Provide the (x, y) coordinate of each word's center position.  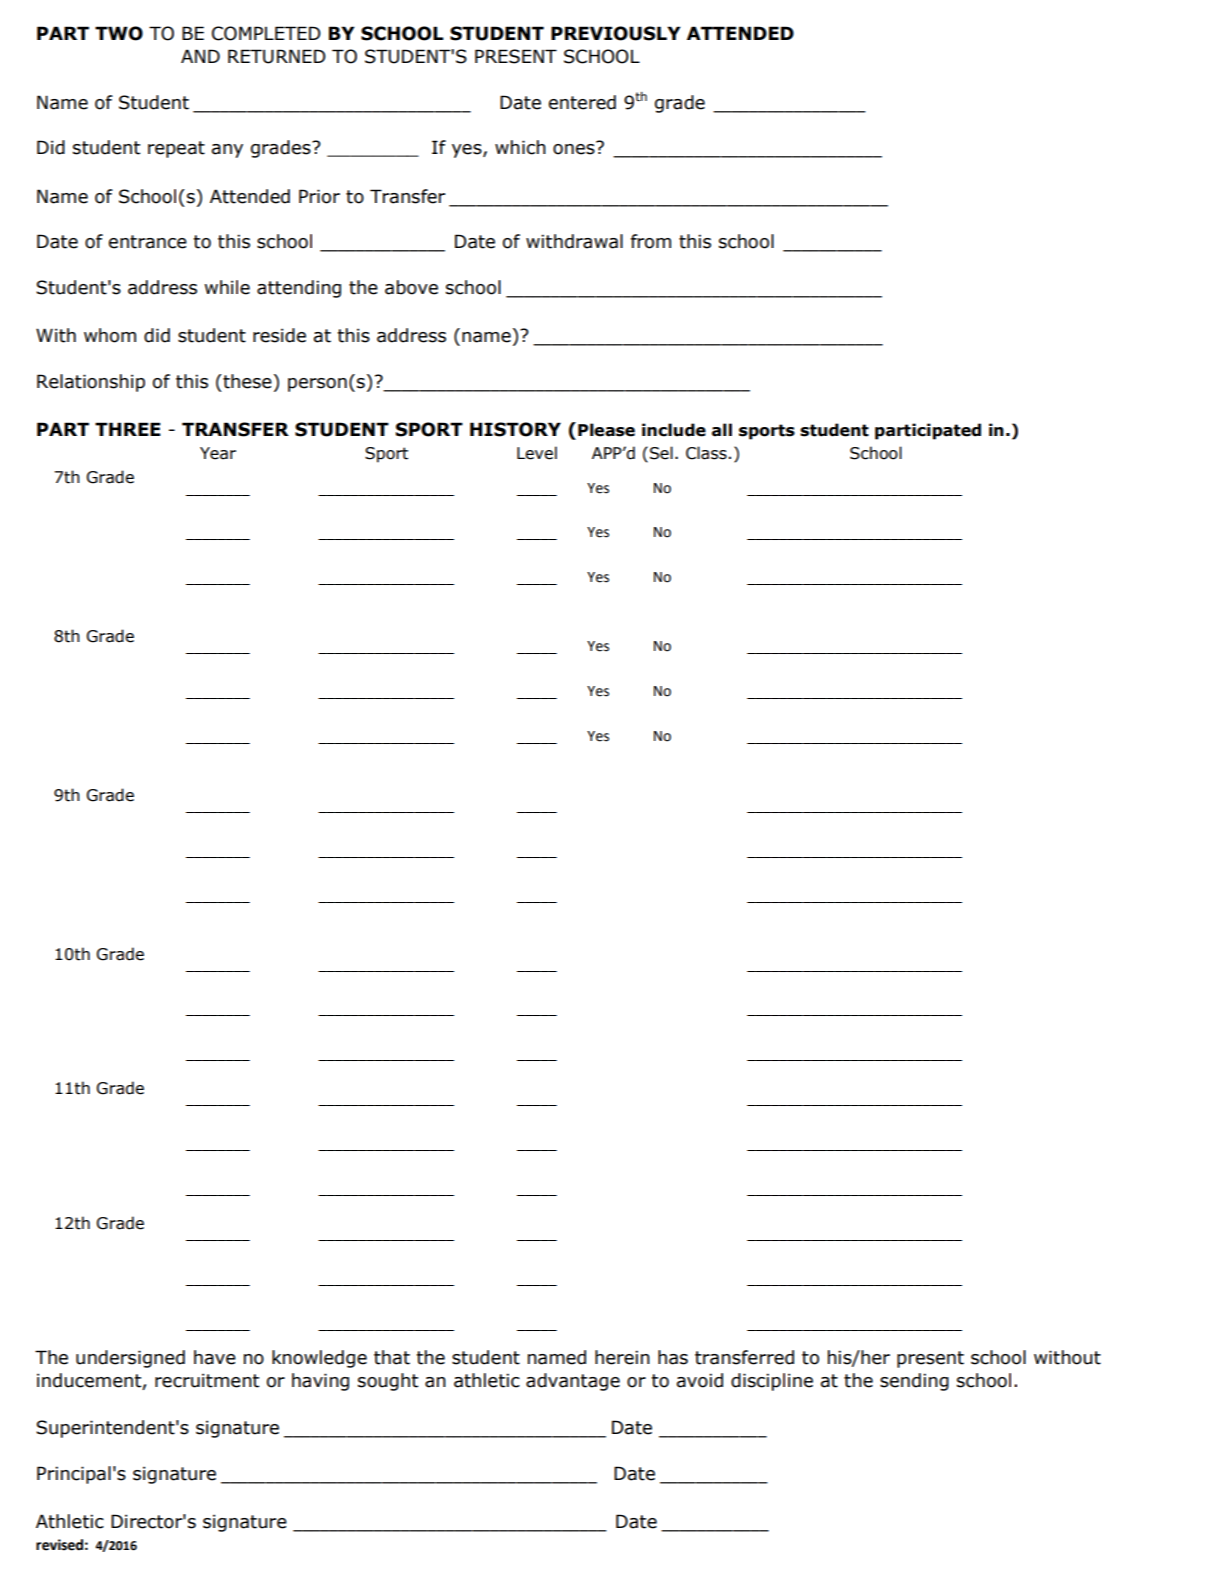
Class (706, 453)
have (215, 1357)
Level (537, 453)
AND (200, 56)
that (392, 1357)
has (673, 1357)
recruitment (207, 1380)
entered (582, 102)
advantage (573, 1382)
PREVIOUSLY (616, 33)
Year (218, 453)
